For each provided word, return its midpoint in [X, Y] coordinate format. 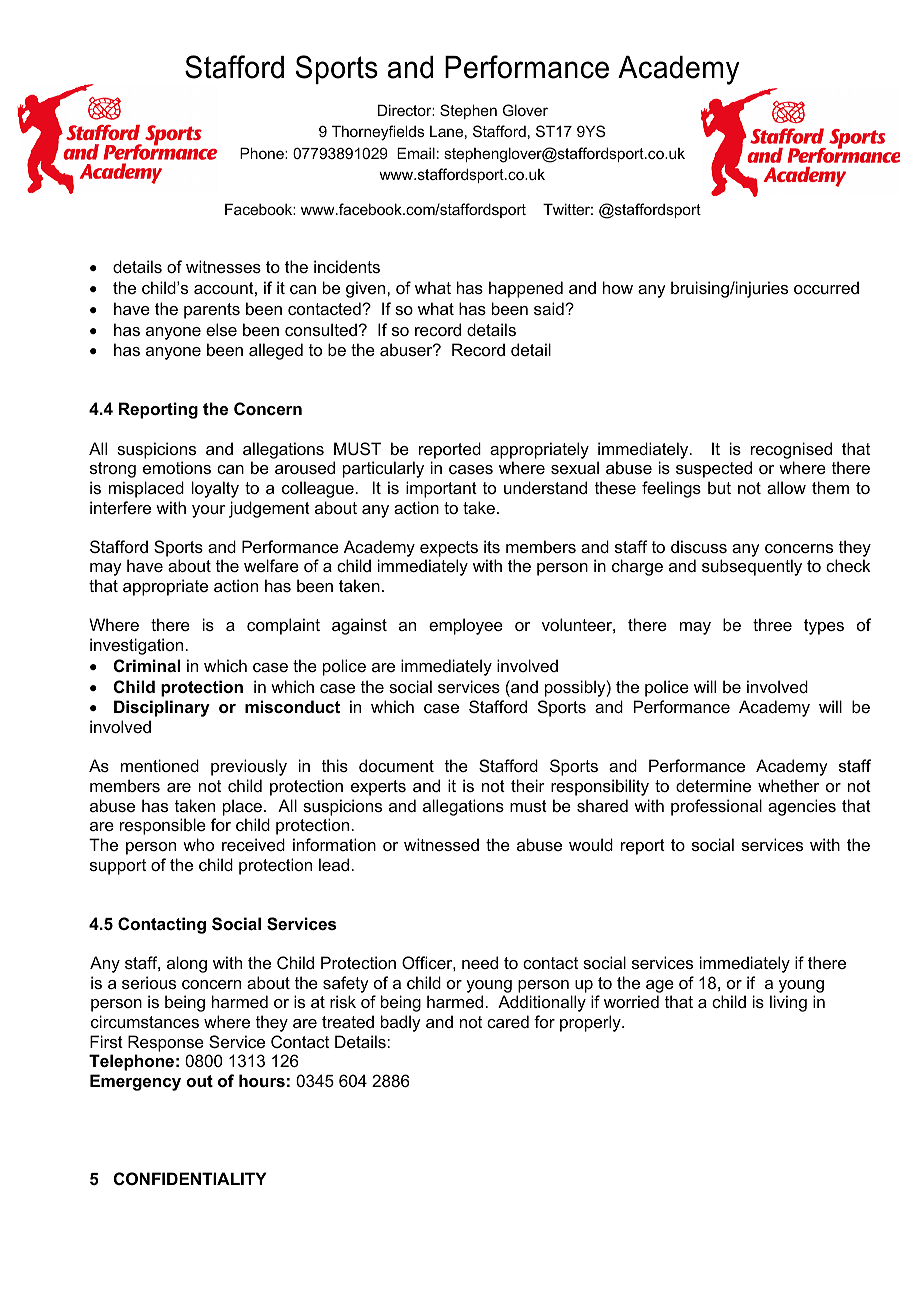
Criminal [147, 665]
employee [466, 626]
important [441, 489]
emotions [177, 467]
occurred [826, 287]
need [480, 962]
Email [416, 153]
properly [591, 1023]
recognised [791, 450]
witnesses [223, 266]
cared [508, 1021]
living [788, 1003]
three [772, 624]
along [187, 964]
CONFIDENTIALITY [190, 1178]
